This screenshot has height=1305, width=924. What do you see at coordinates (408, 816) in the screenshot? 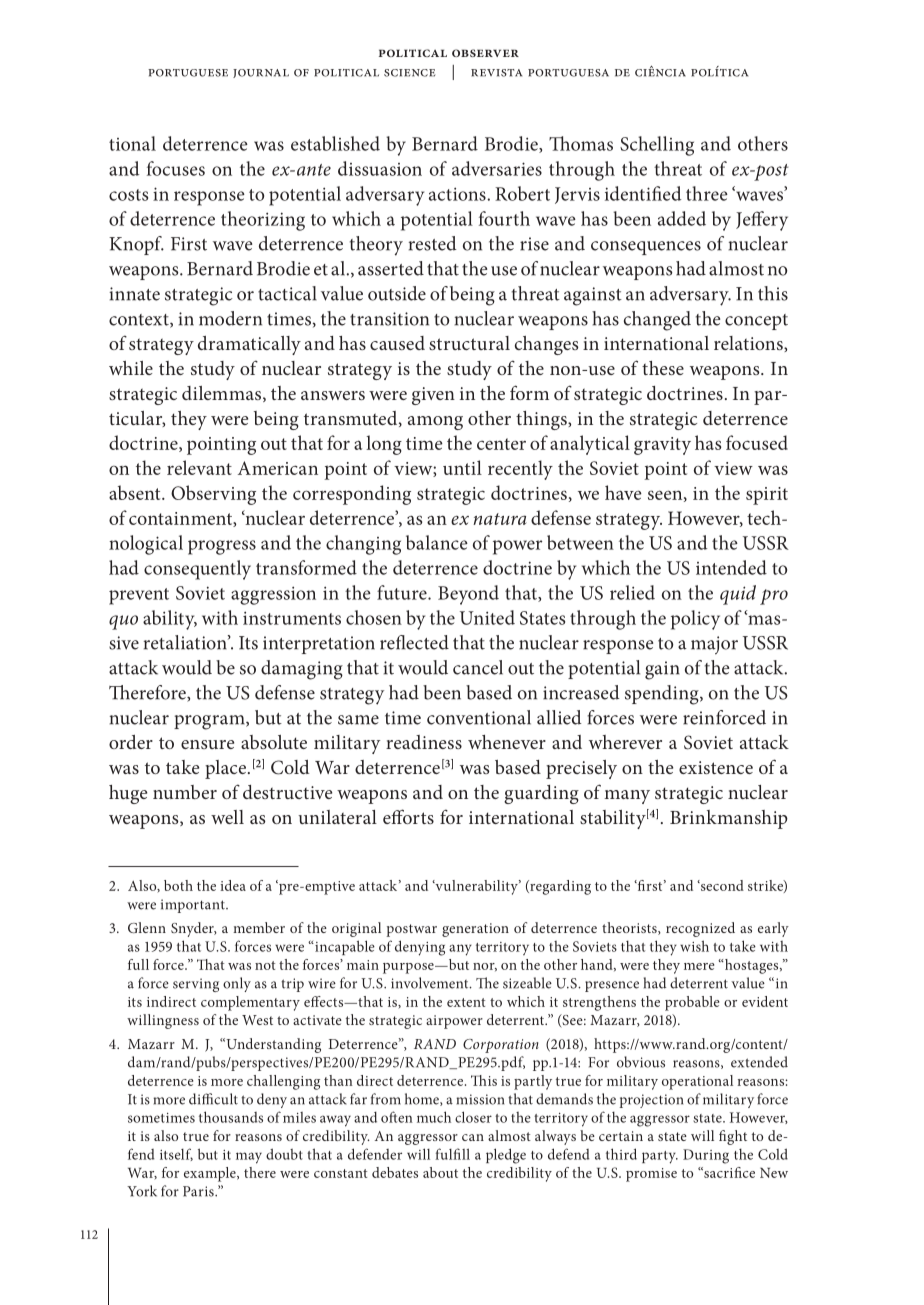
I see `efforts` at bounding box center [408, 816].
